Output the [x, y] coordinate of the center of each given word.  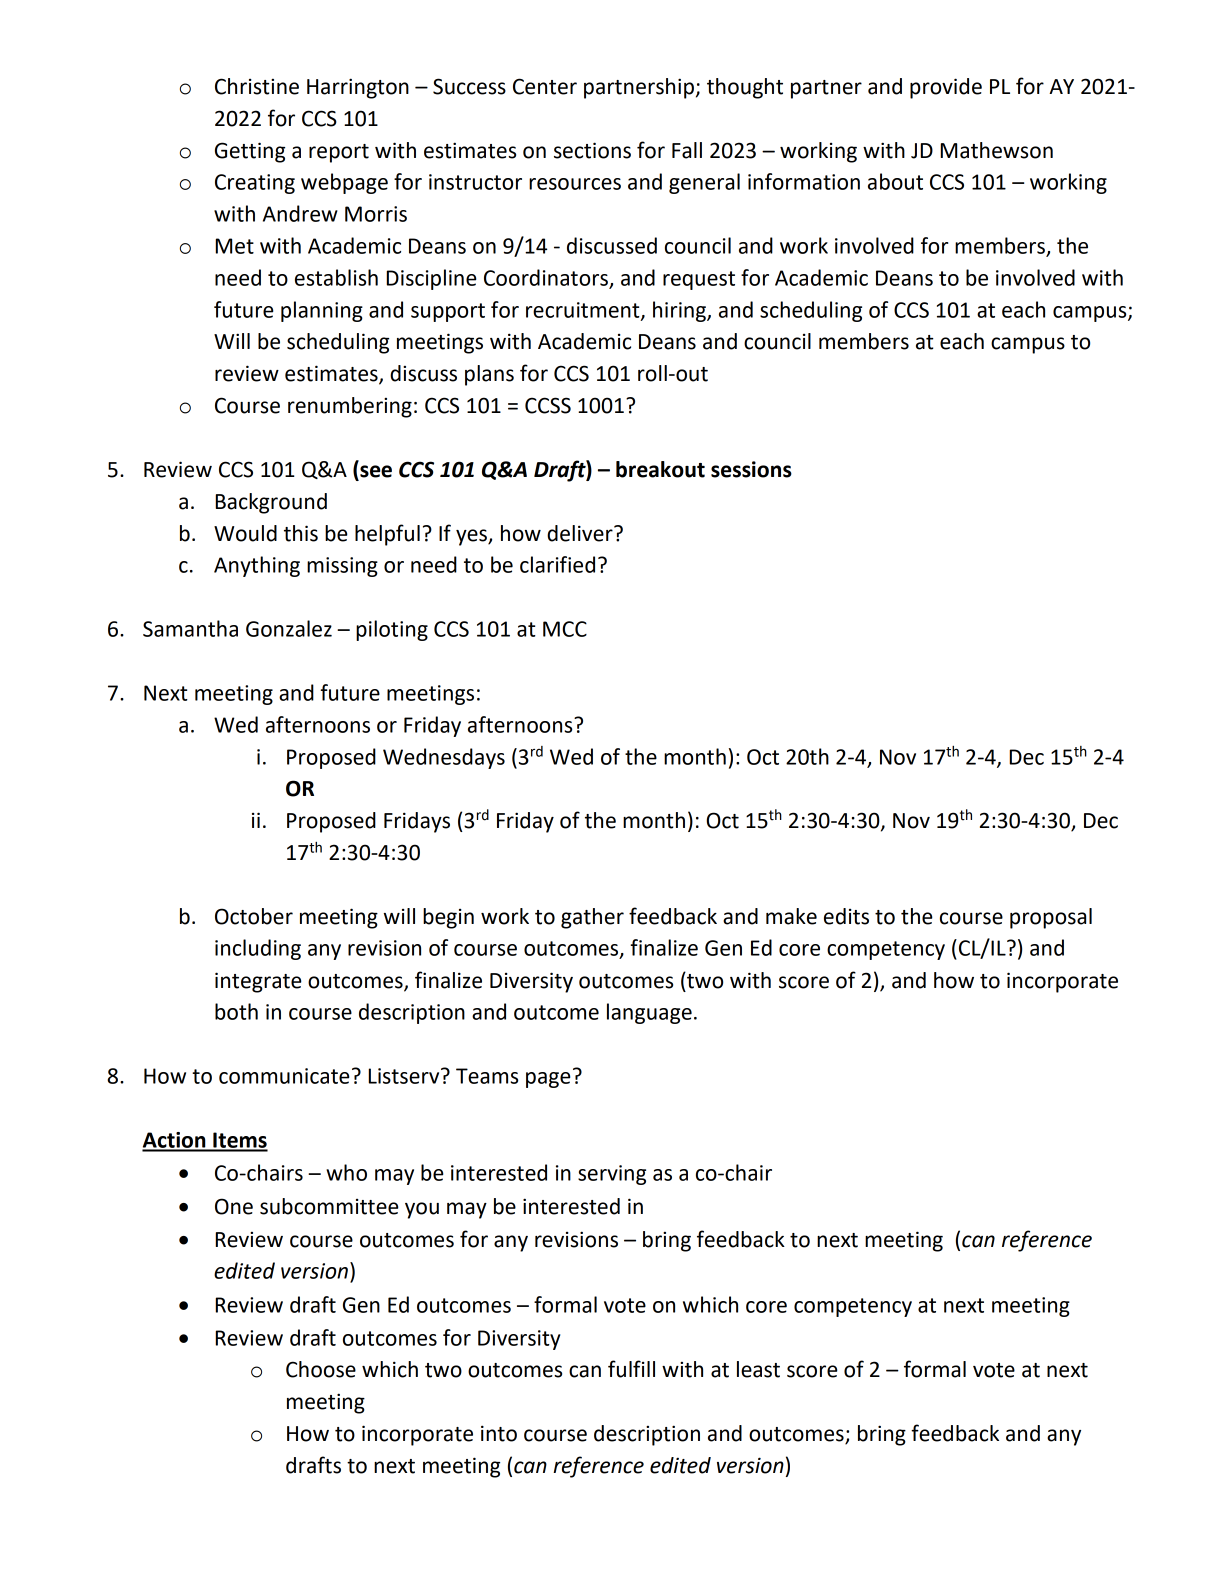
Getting [250, 152]
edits [846, 916]
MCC [565, 629]
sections [592, 150]
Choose [321, 1369]
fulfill [631, 1369]
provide [946, 88]
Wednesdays [444, 758]
